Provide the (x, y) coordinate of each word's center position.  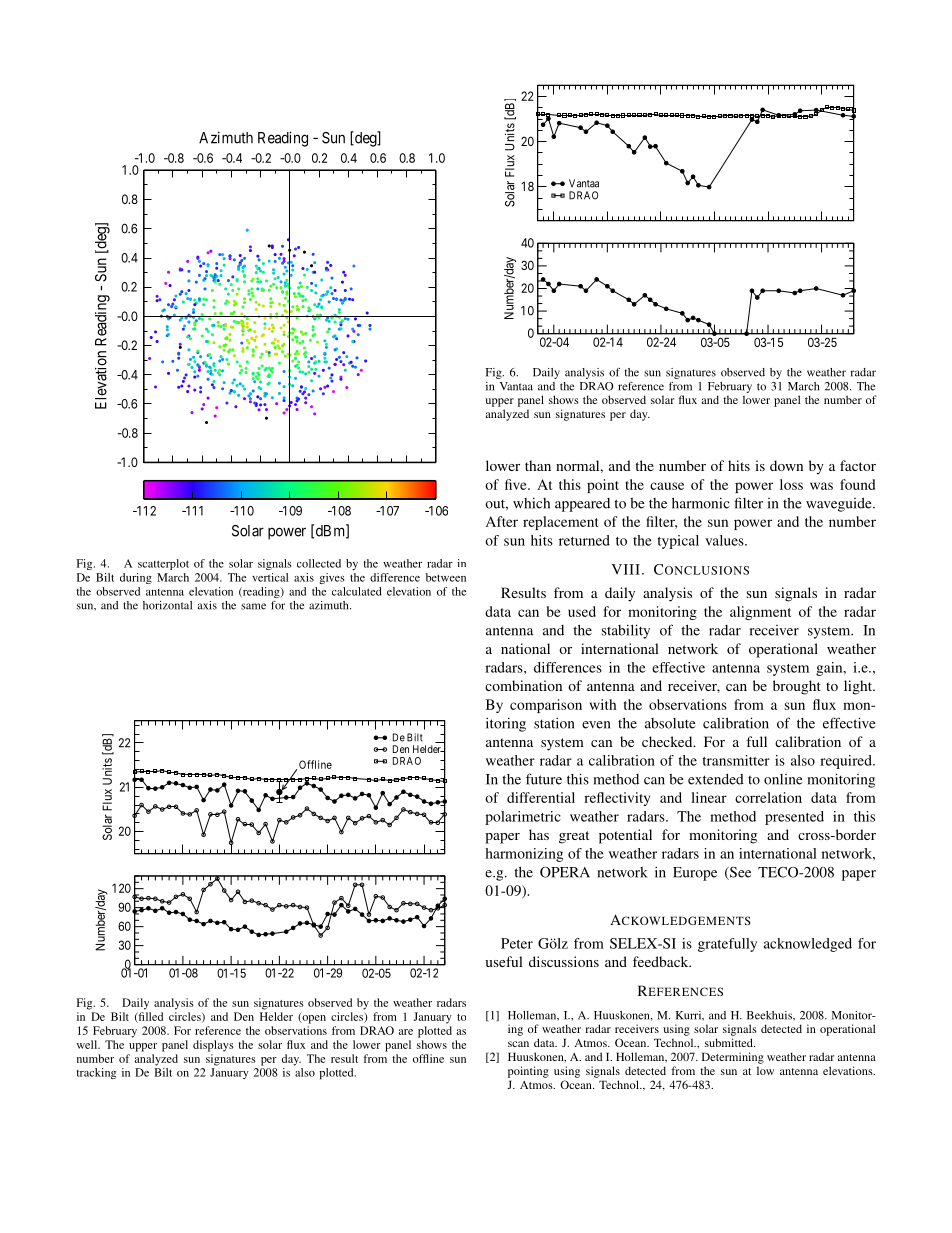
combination (523, 685)
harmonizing (524, 855)
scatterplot (163, 564)
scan (518, 1044)
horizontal (167, 605)
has (539, 834)
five (517, 484)
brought (797, 687)
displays (213, 1046)
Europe (695, 874)
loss (791, 484)
